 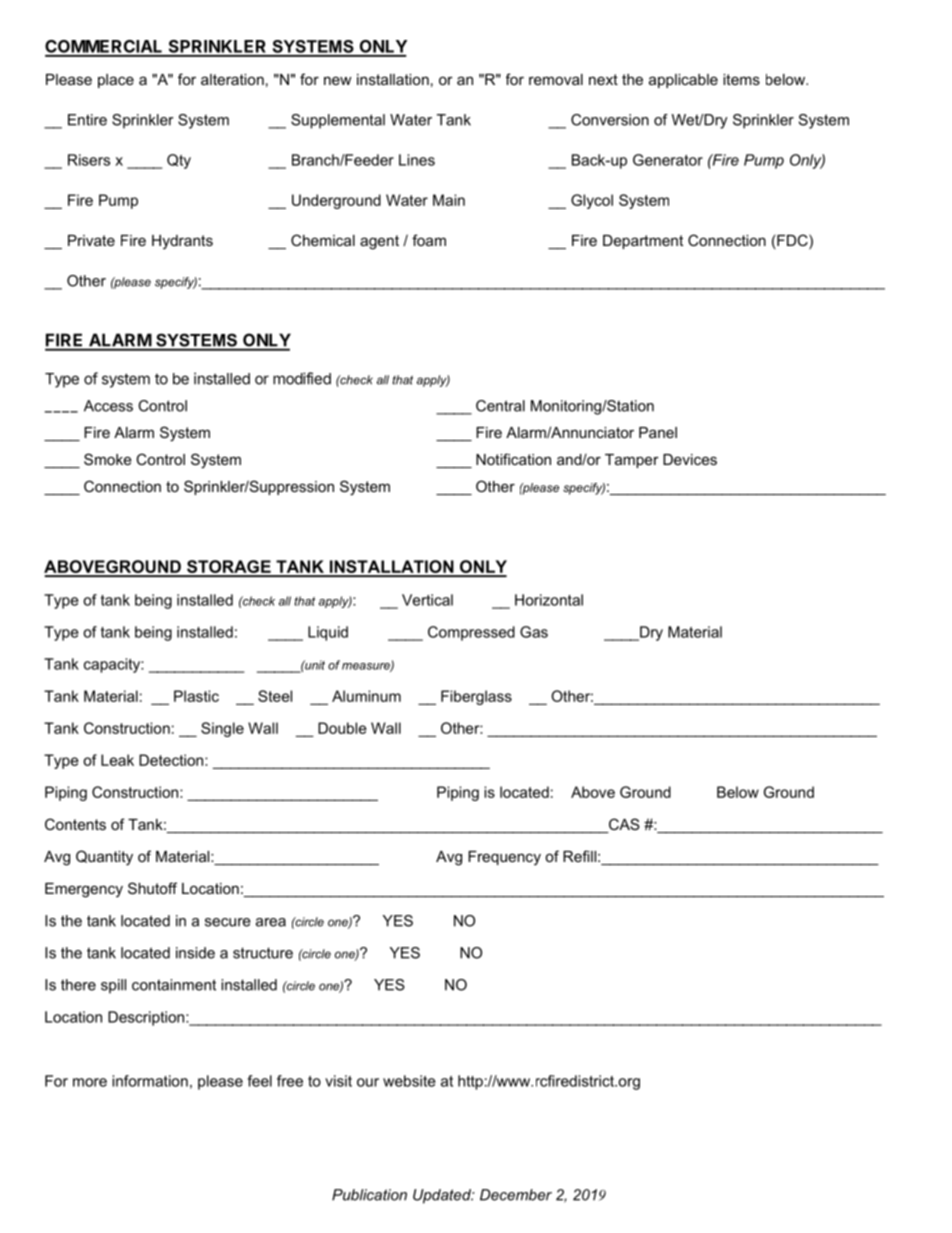 What do you see at coordinates (632, 461) in the document?
I see `Tamper` at bounding box center [632, 461].
